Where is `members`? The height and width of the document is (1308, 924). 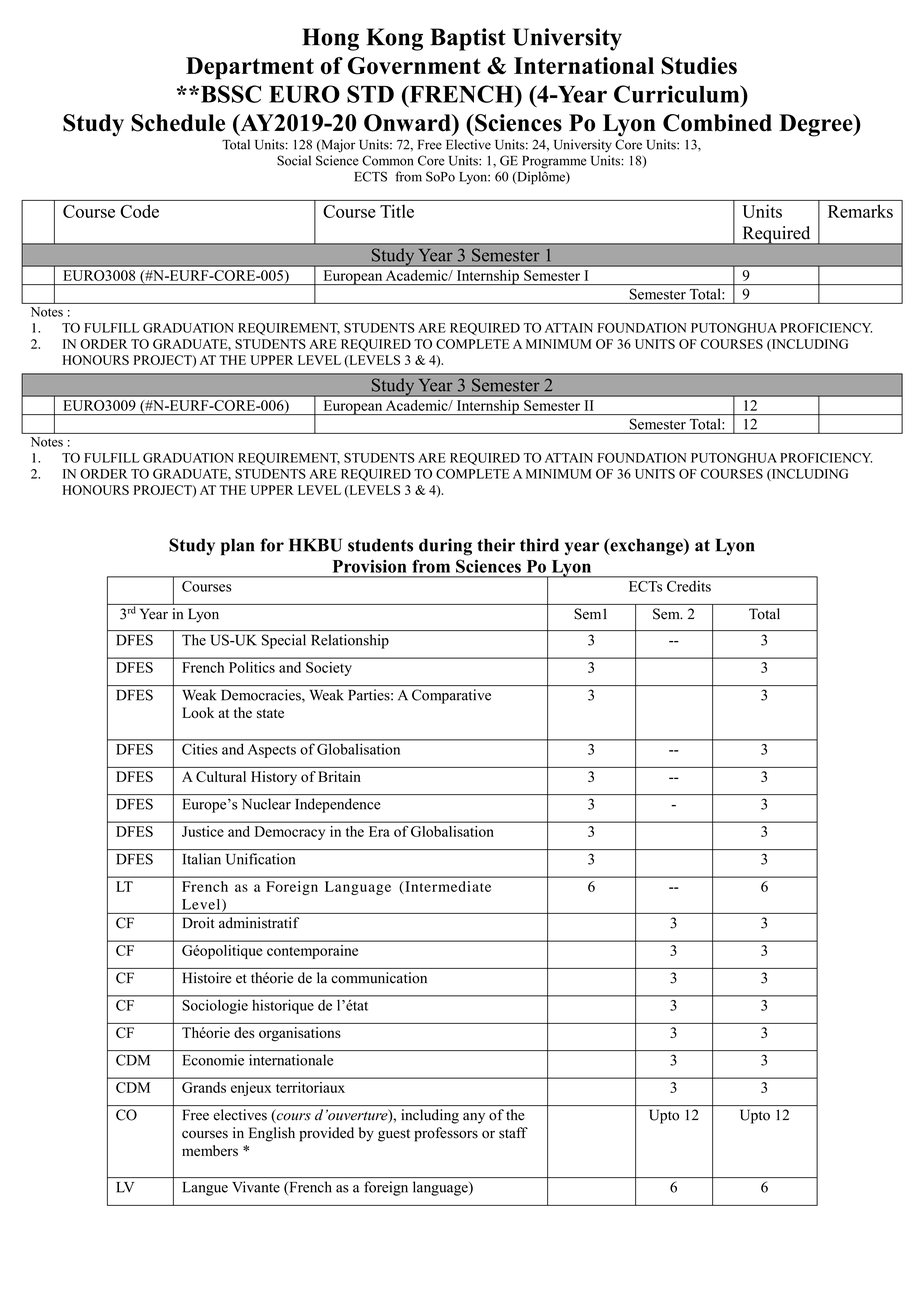 members is located at coordinates (210, 1150).
